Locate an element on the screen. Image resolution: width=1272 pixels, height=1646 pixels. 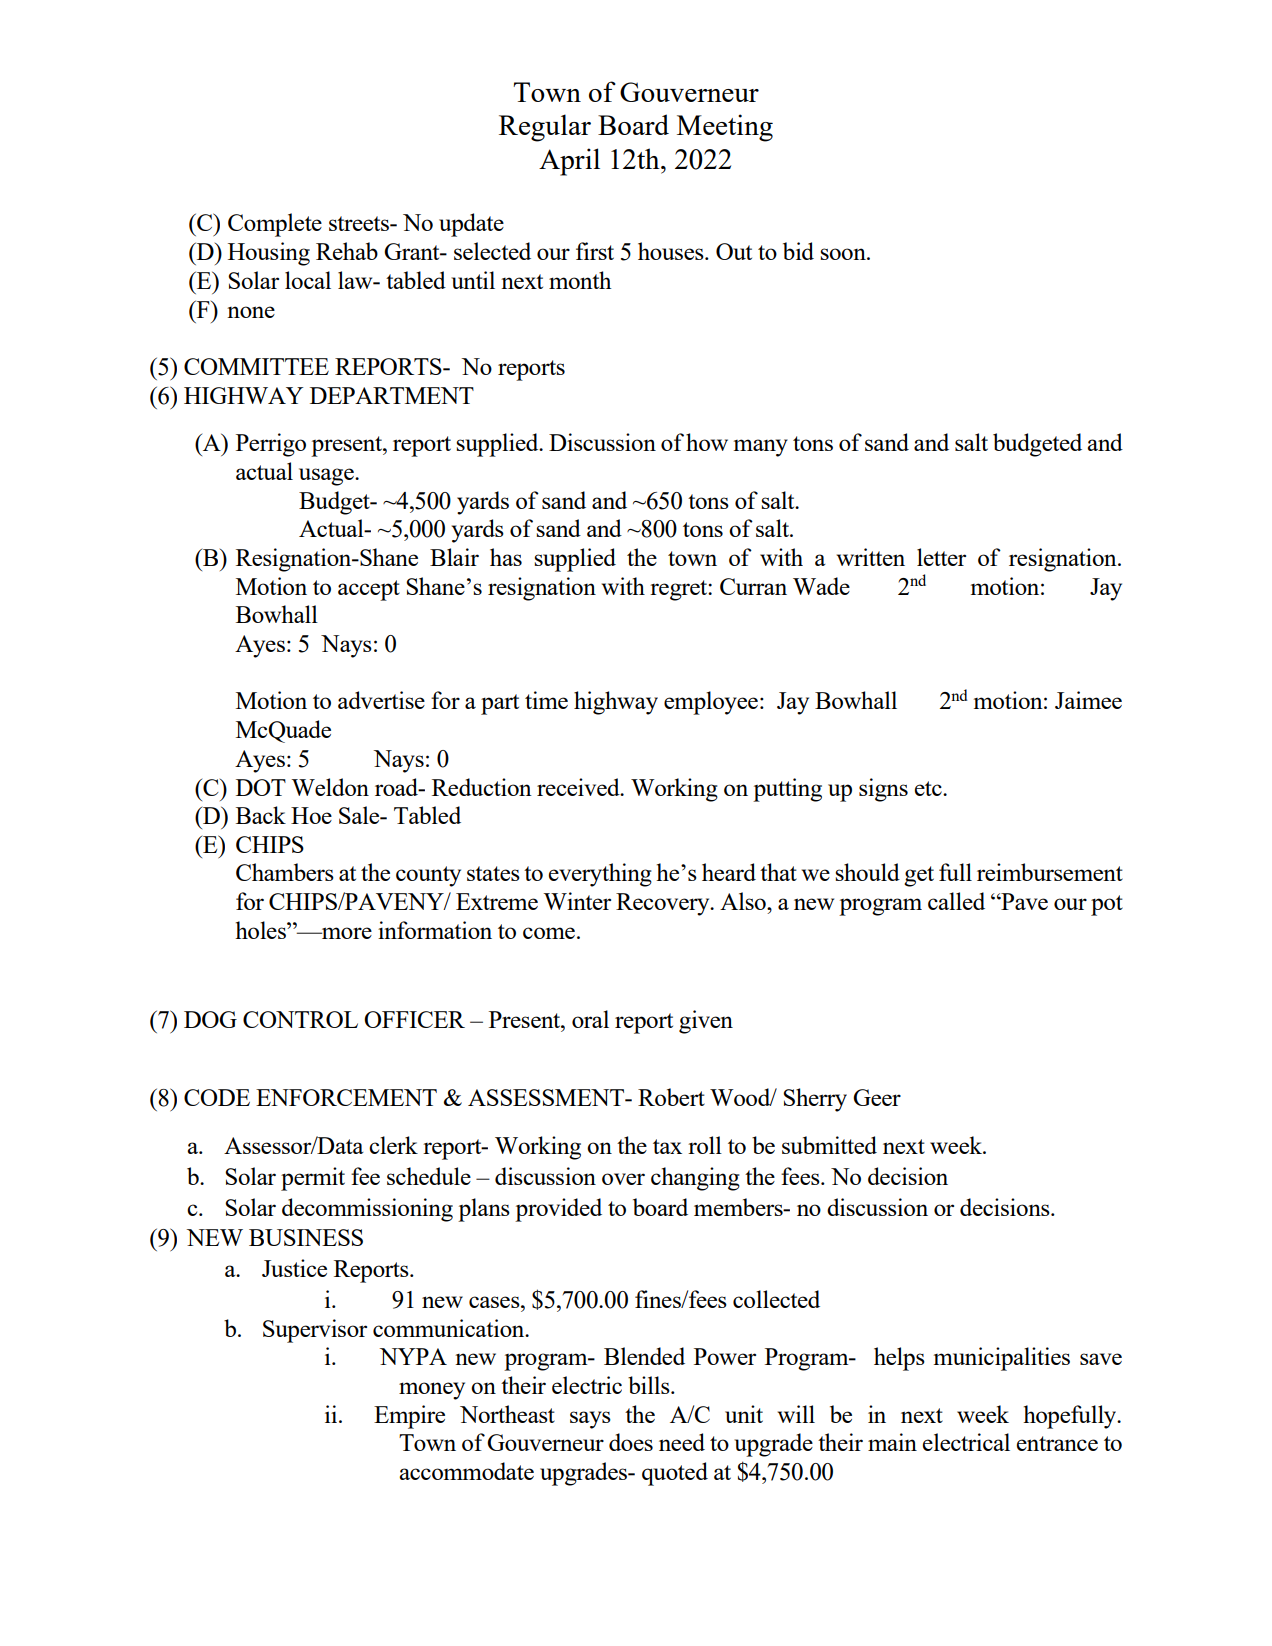
received is located at coordinates (579, 787).
